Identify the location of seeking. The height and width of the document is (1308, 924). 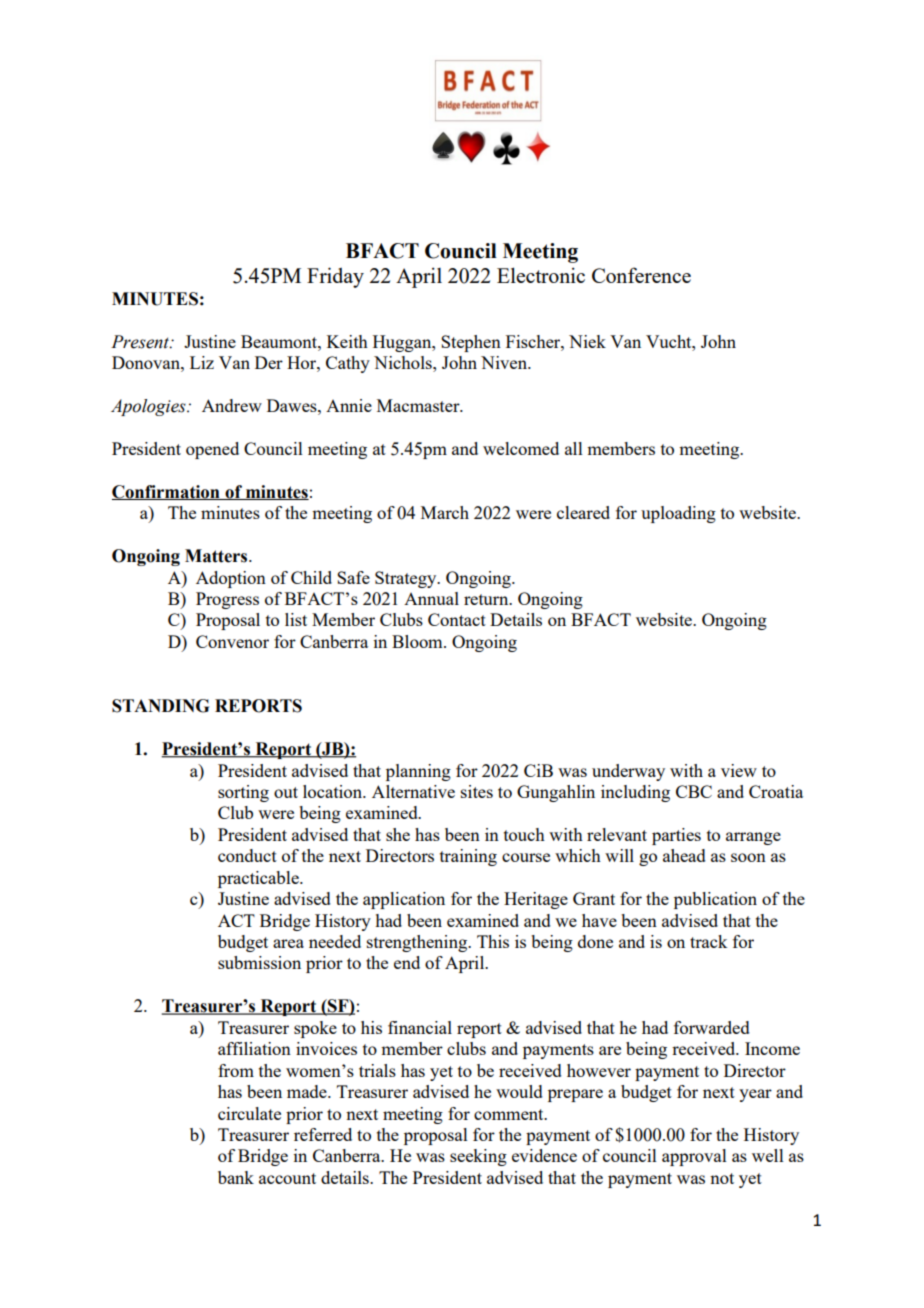
(478, 1157).
